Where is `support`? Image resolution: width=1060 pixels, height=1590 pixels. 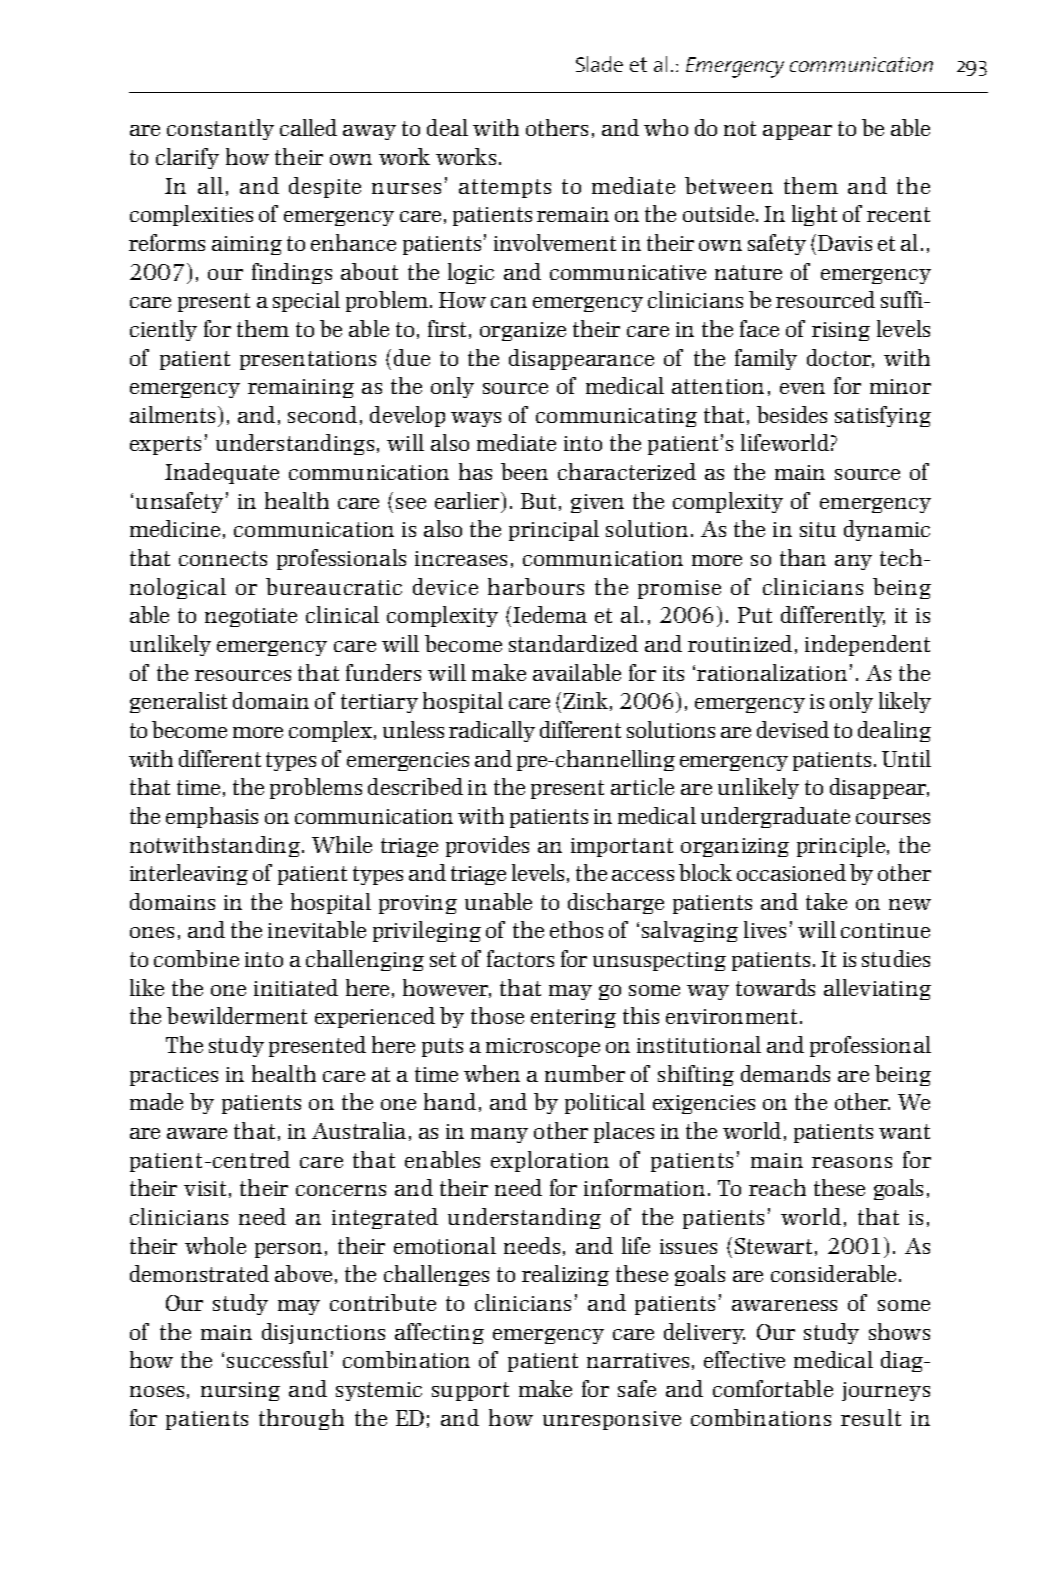
support is located at coordinates (470, 1391).
